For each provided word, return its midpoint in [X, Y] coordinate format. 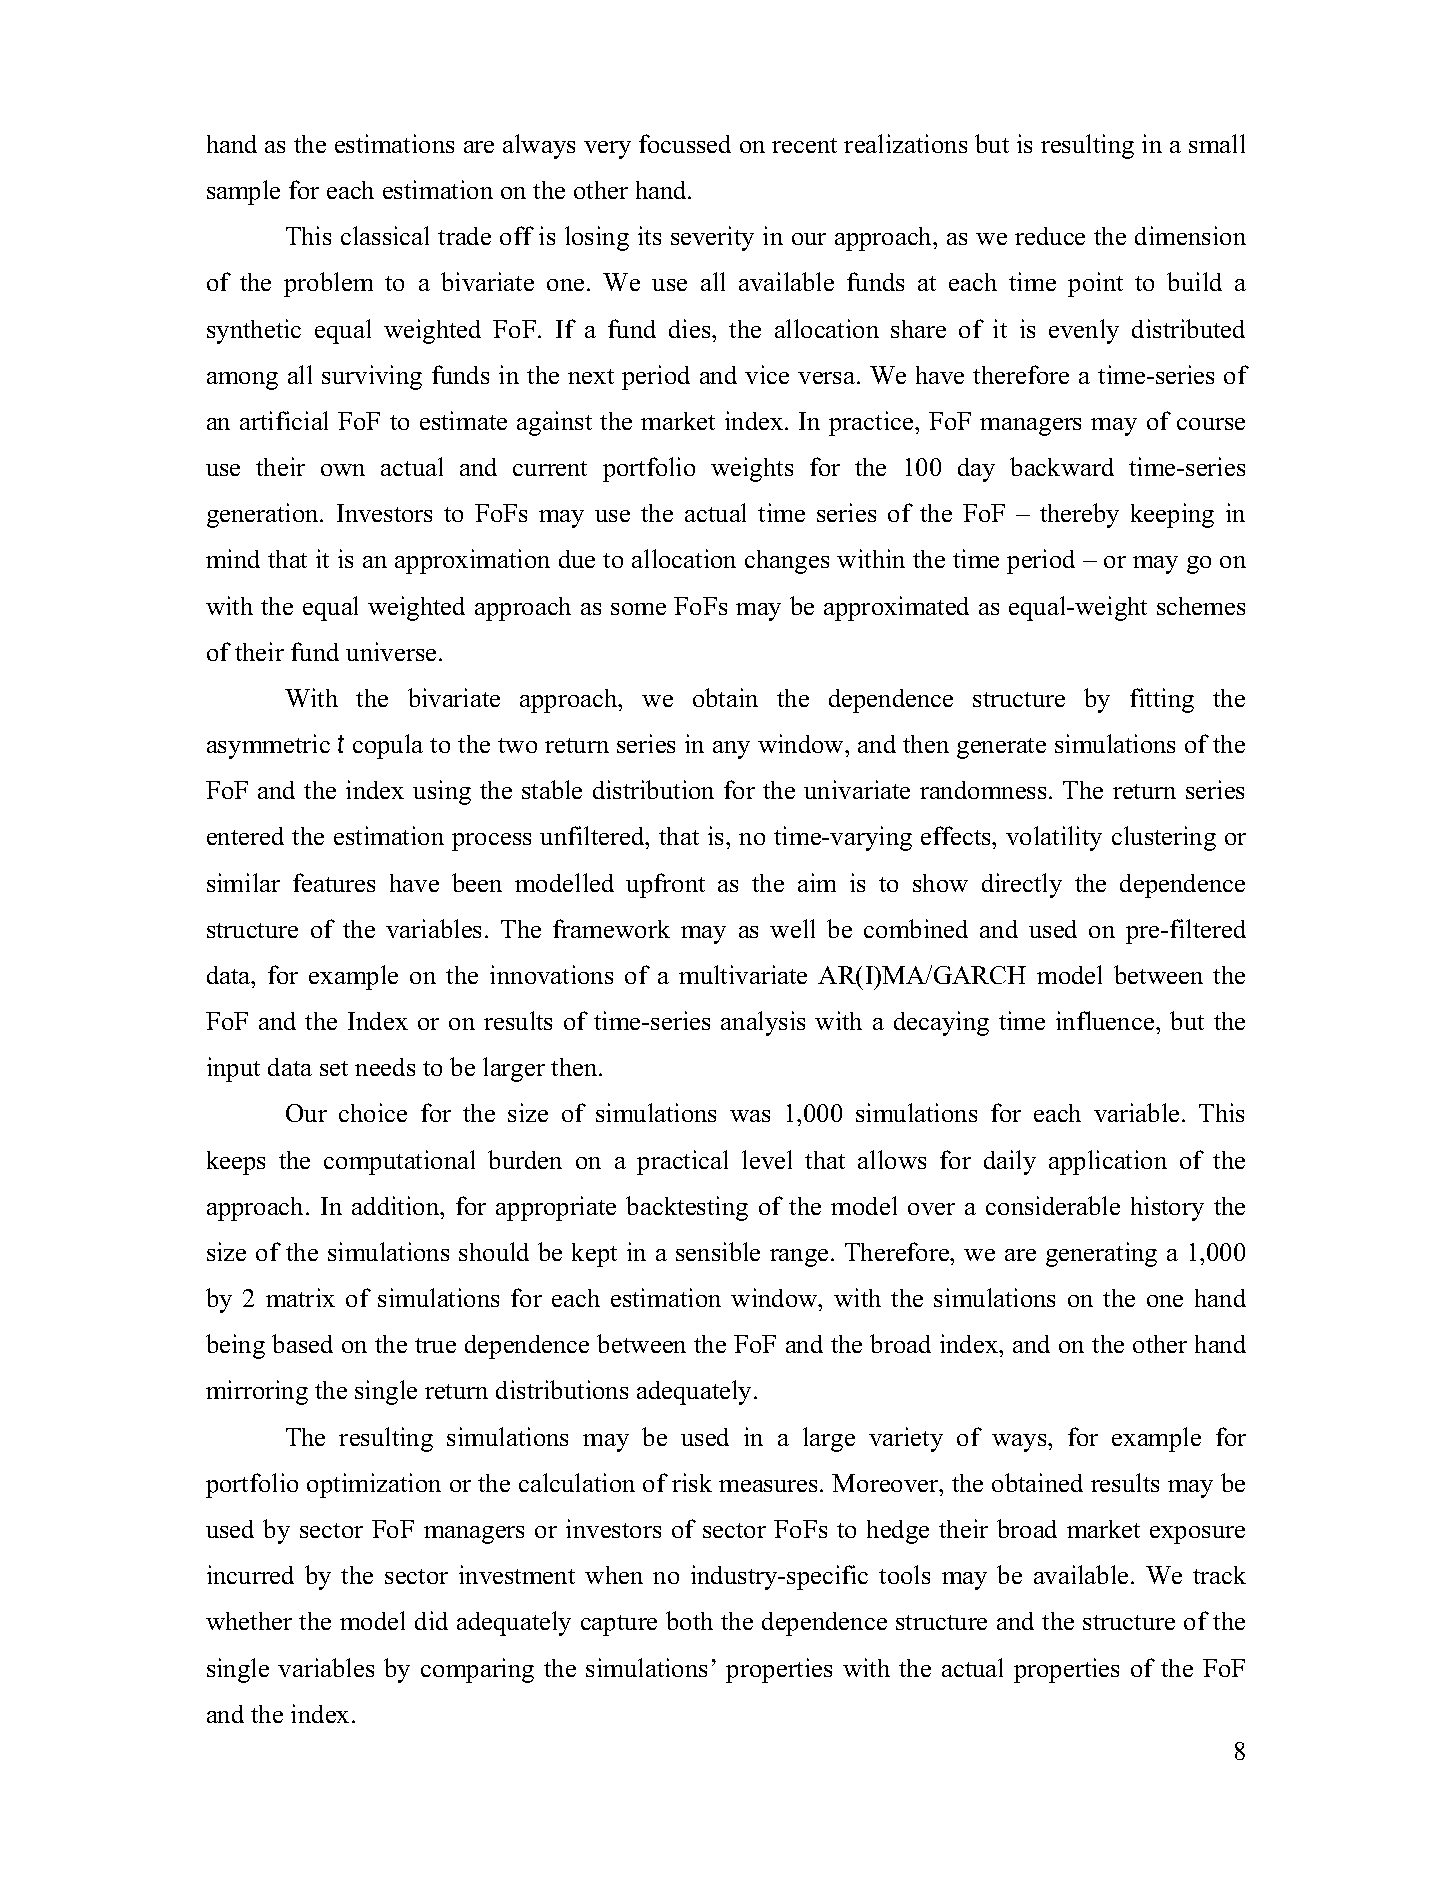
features [334, 882]
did [431, 1620]
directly [1022, 885]
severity [712, 238]
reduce [1050, 236]
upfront [665, 885]
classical [385, 235]
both [689, 1620]
